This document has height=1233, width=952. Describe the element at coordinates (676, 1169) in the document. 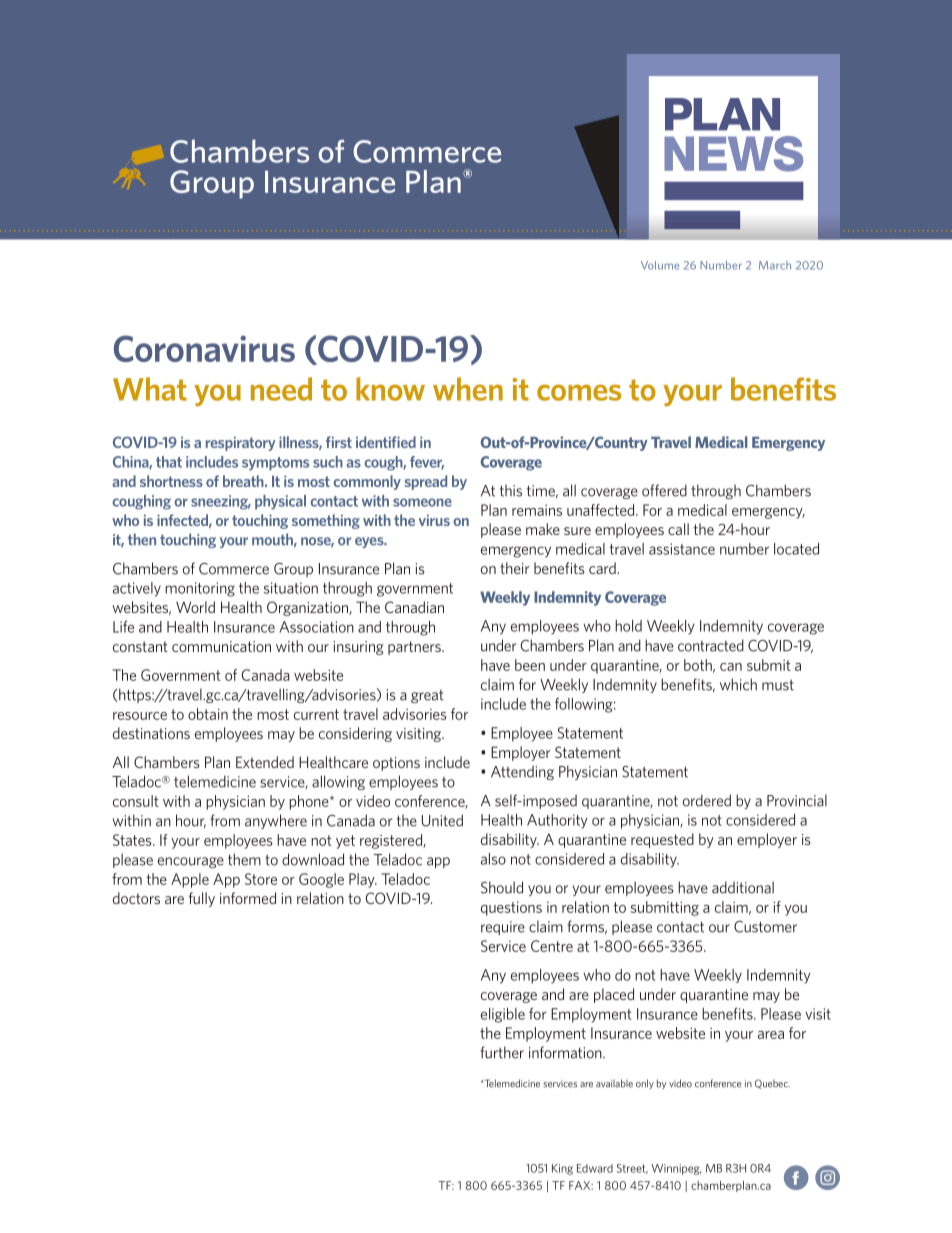

I see `Winnipeg` at that location.
